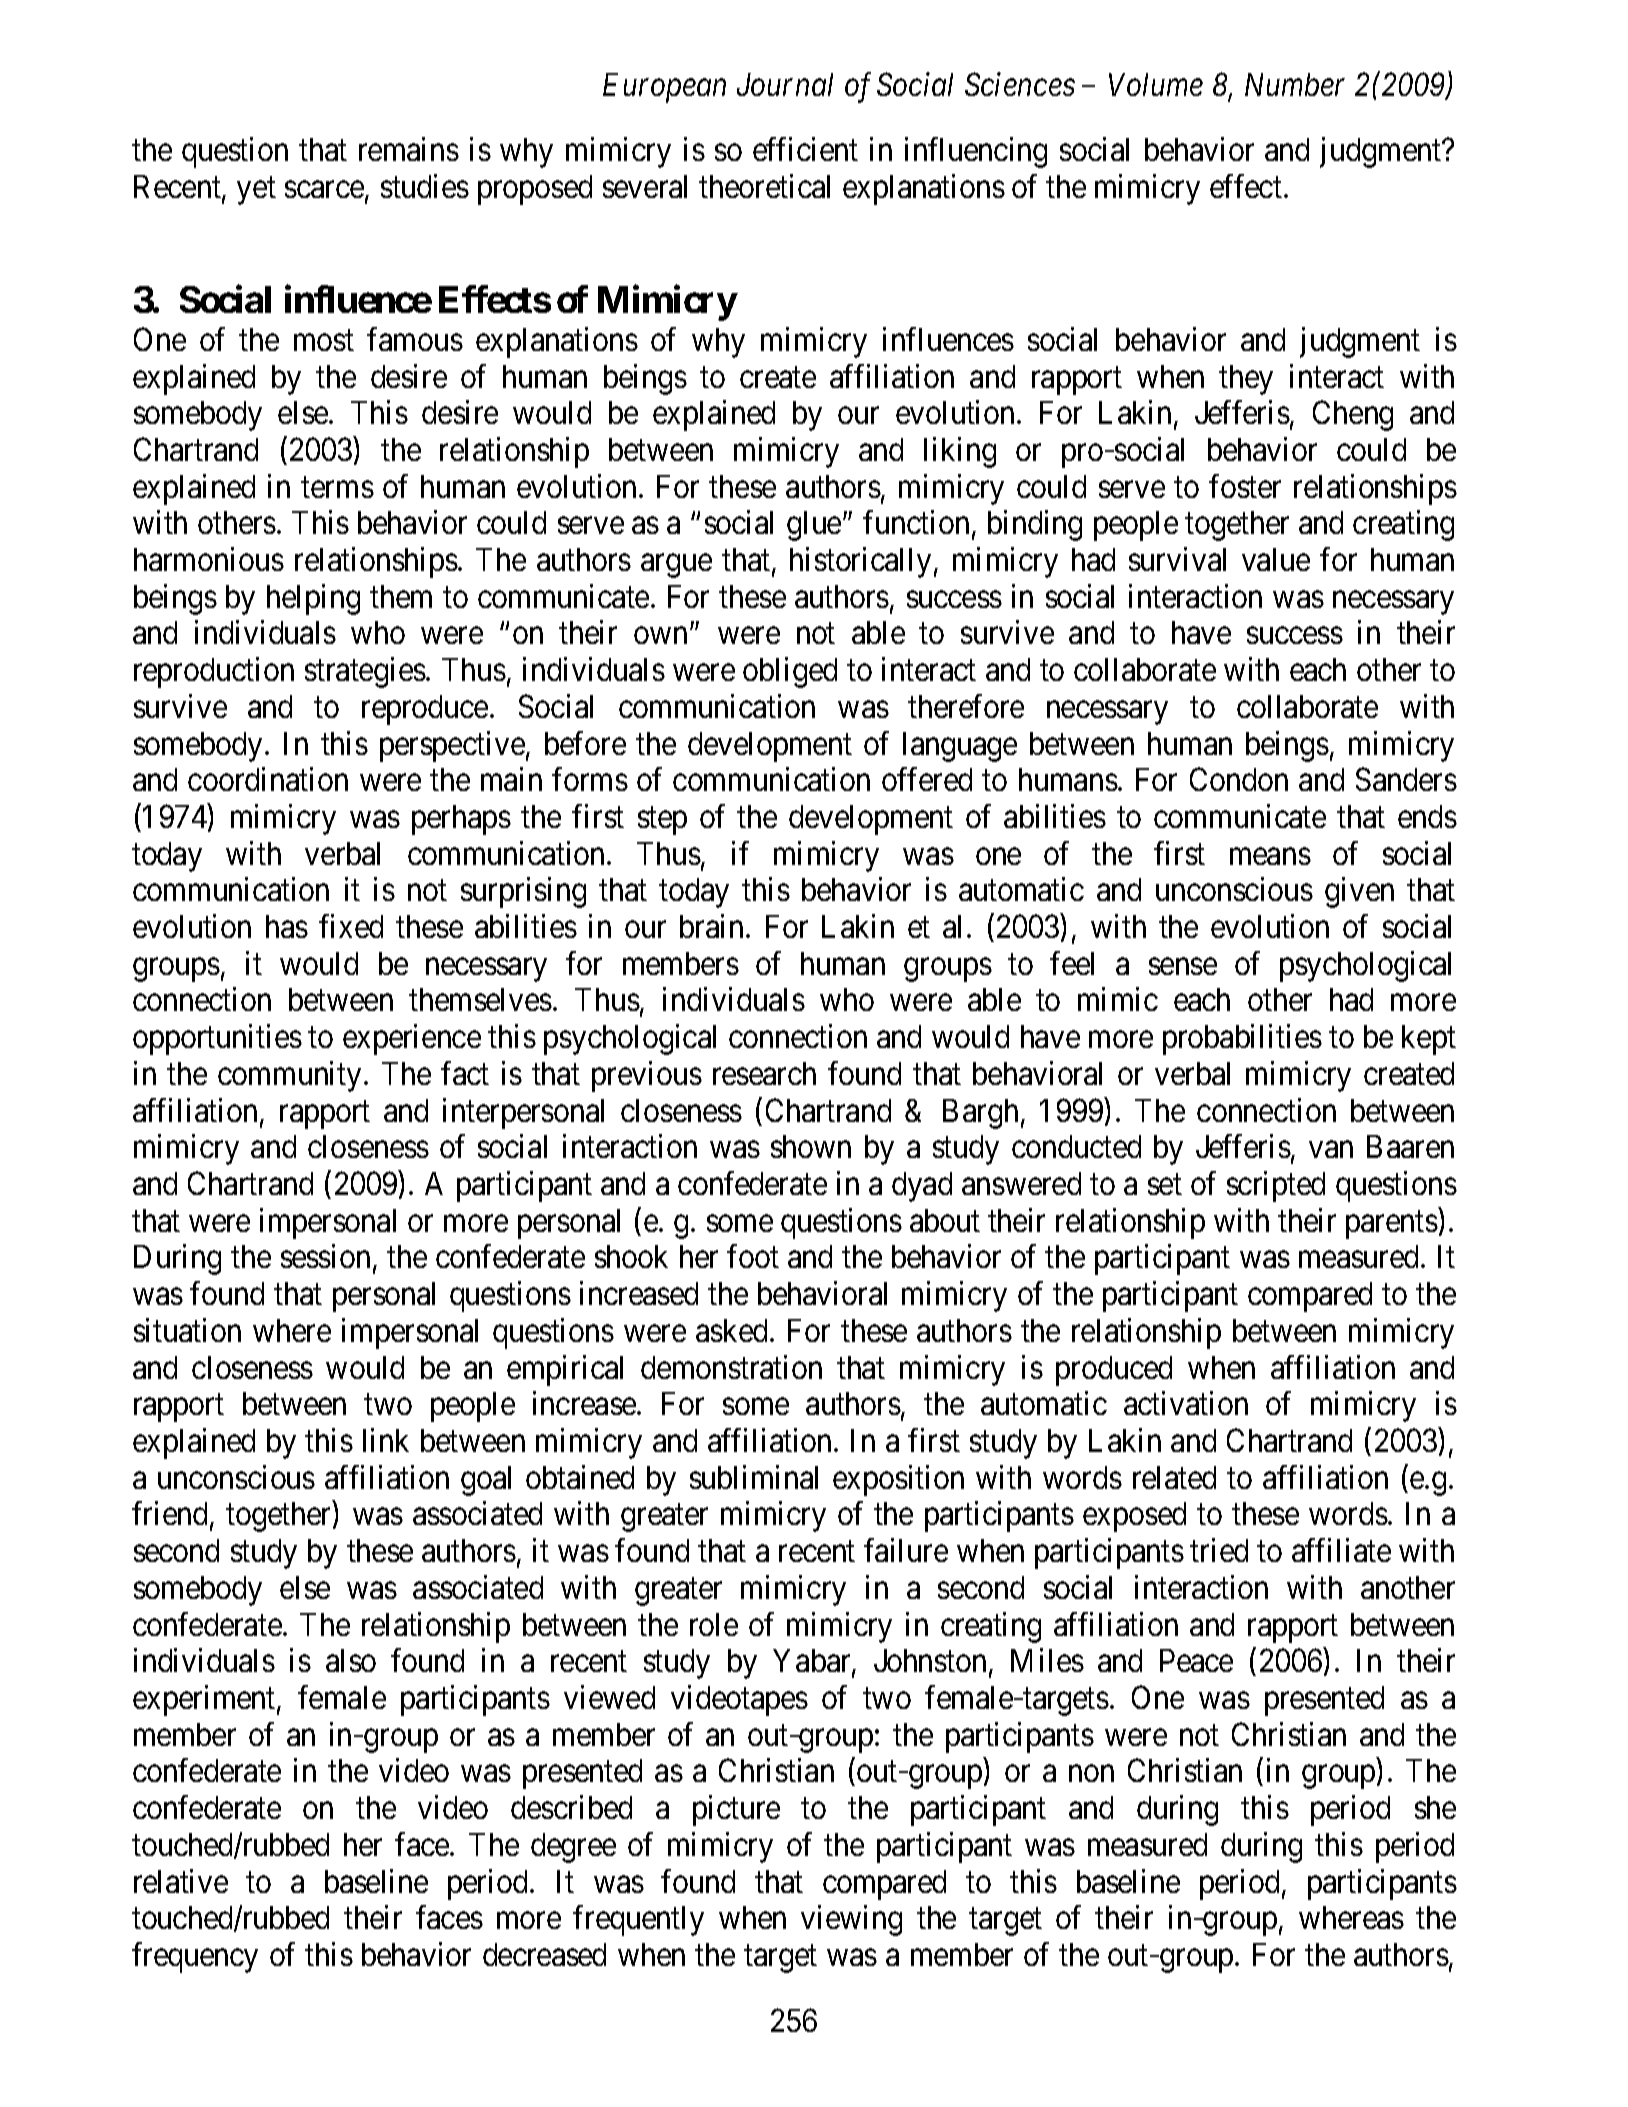 The width and height of the screenshot is (1628, 2107). What do you see at coordinates (754, 1477) in the screenshot?
I see `subliminal` at bounding box center [754, 1477].
